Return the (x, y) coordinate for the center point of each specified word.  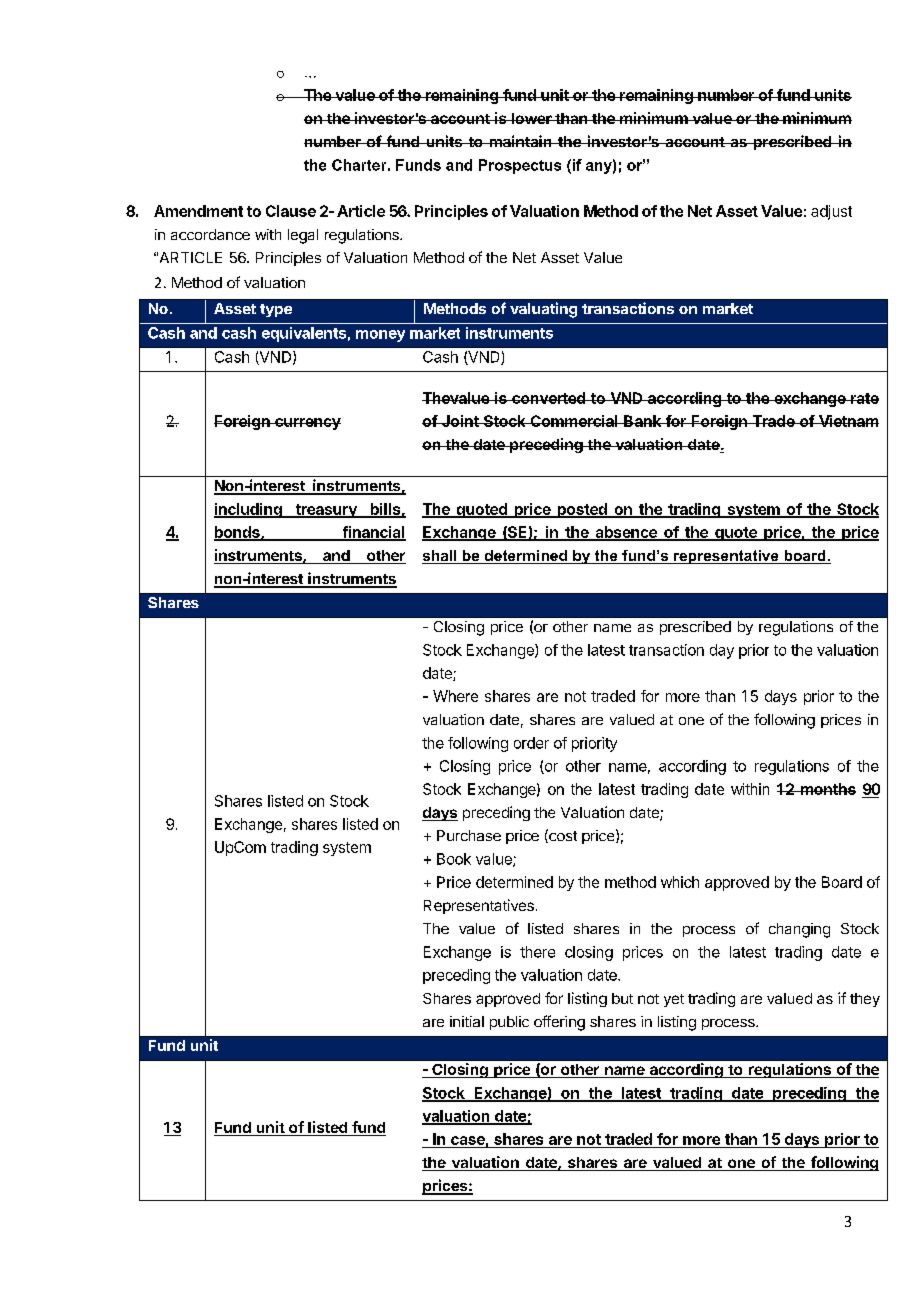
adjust (831, 212)
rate (864, 398)
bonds (238, 533)
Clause (291, 211)
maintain (520, 141)
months (827, 789)
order (531, 743)
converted (548, 398)
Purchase (469, 835)
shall (440, 557)
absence (626, 533)
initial (467, 1021)
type (276, 310)
